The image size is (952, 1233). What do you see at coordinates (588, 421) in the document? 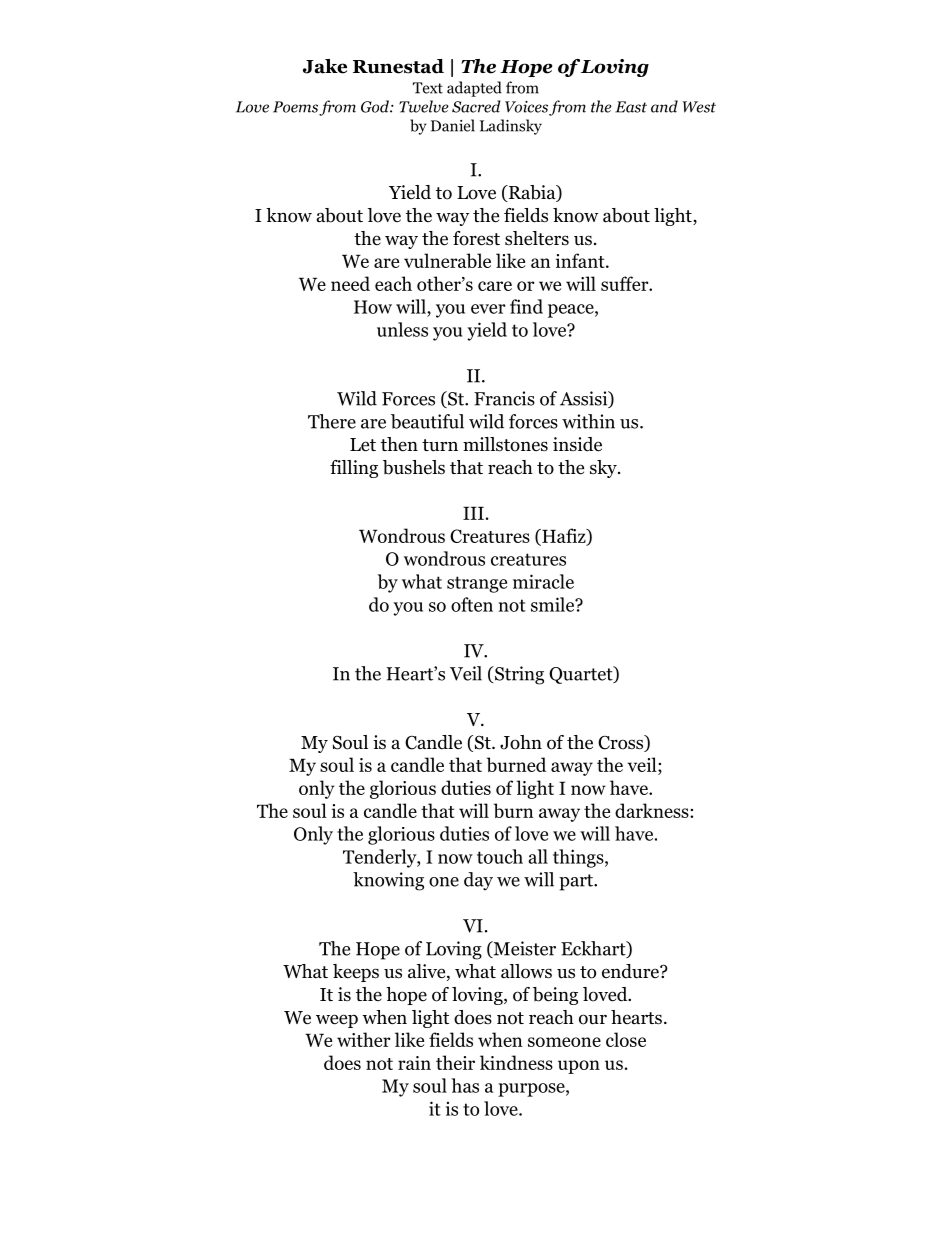
I see `within` at bounding box center [588, 421].
